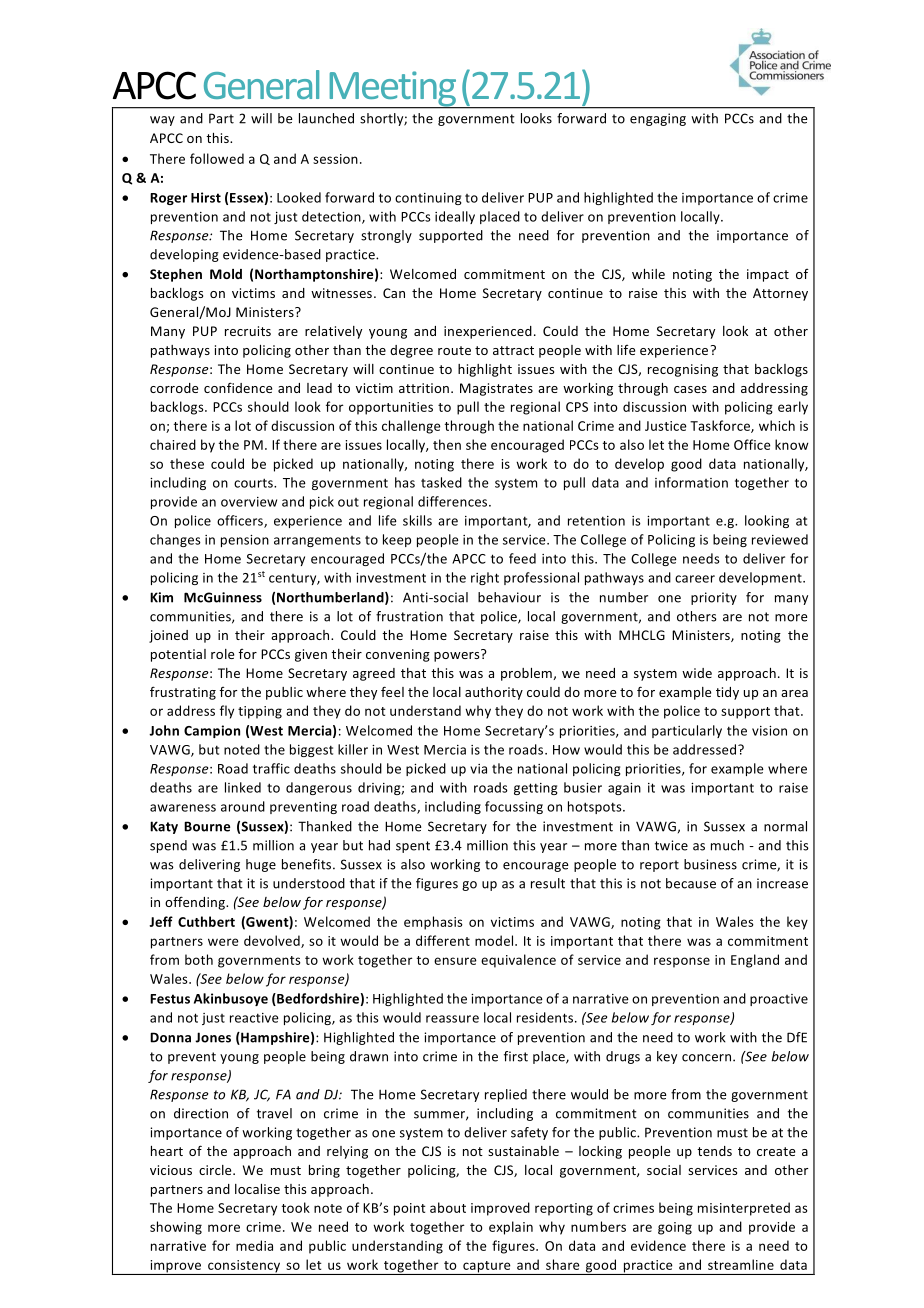  I want to click on explain, so click(511, 1228).
